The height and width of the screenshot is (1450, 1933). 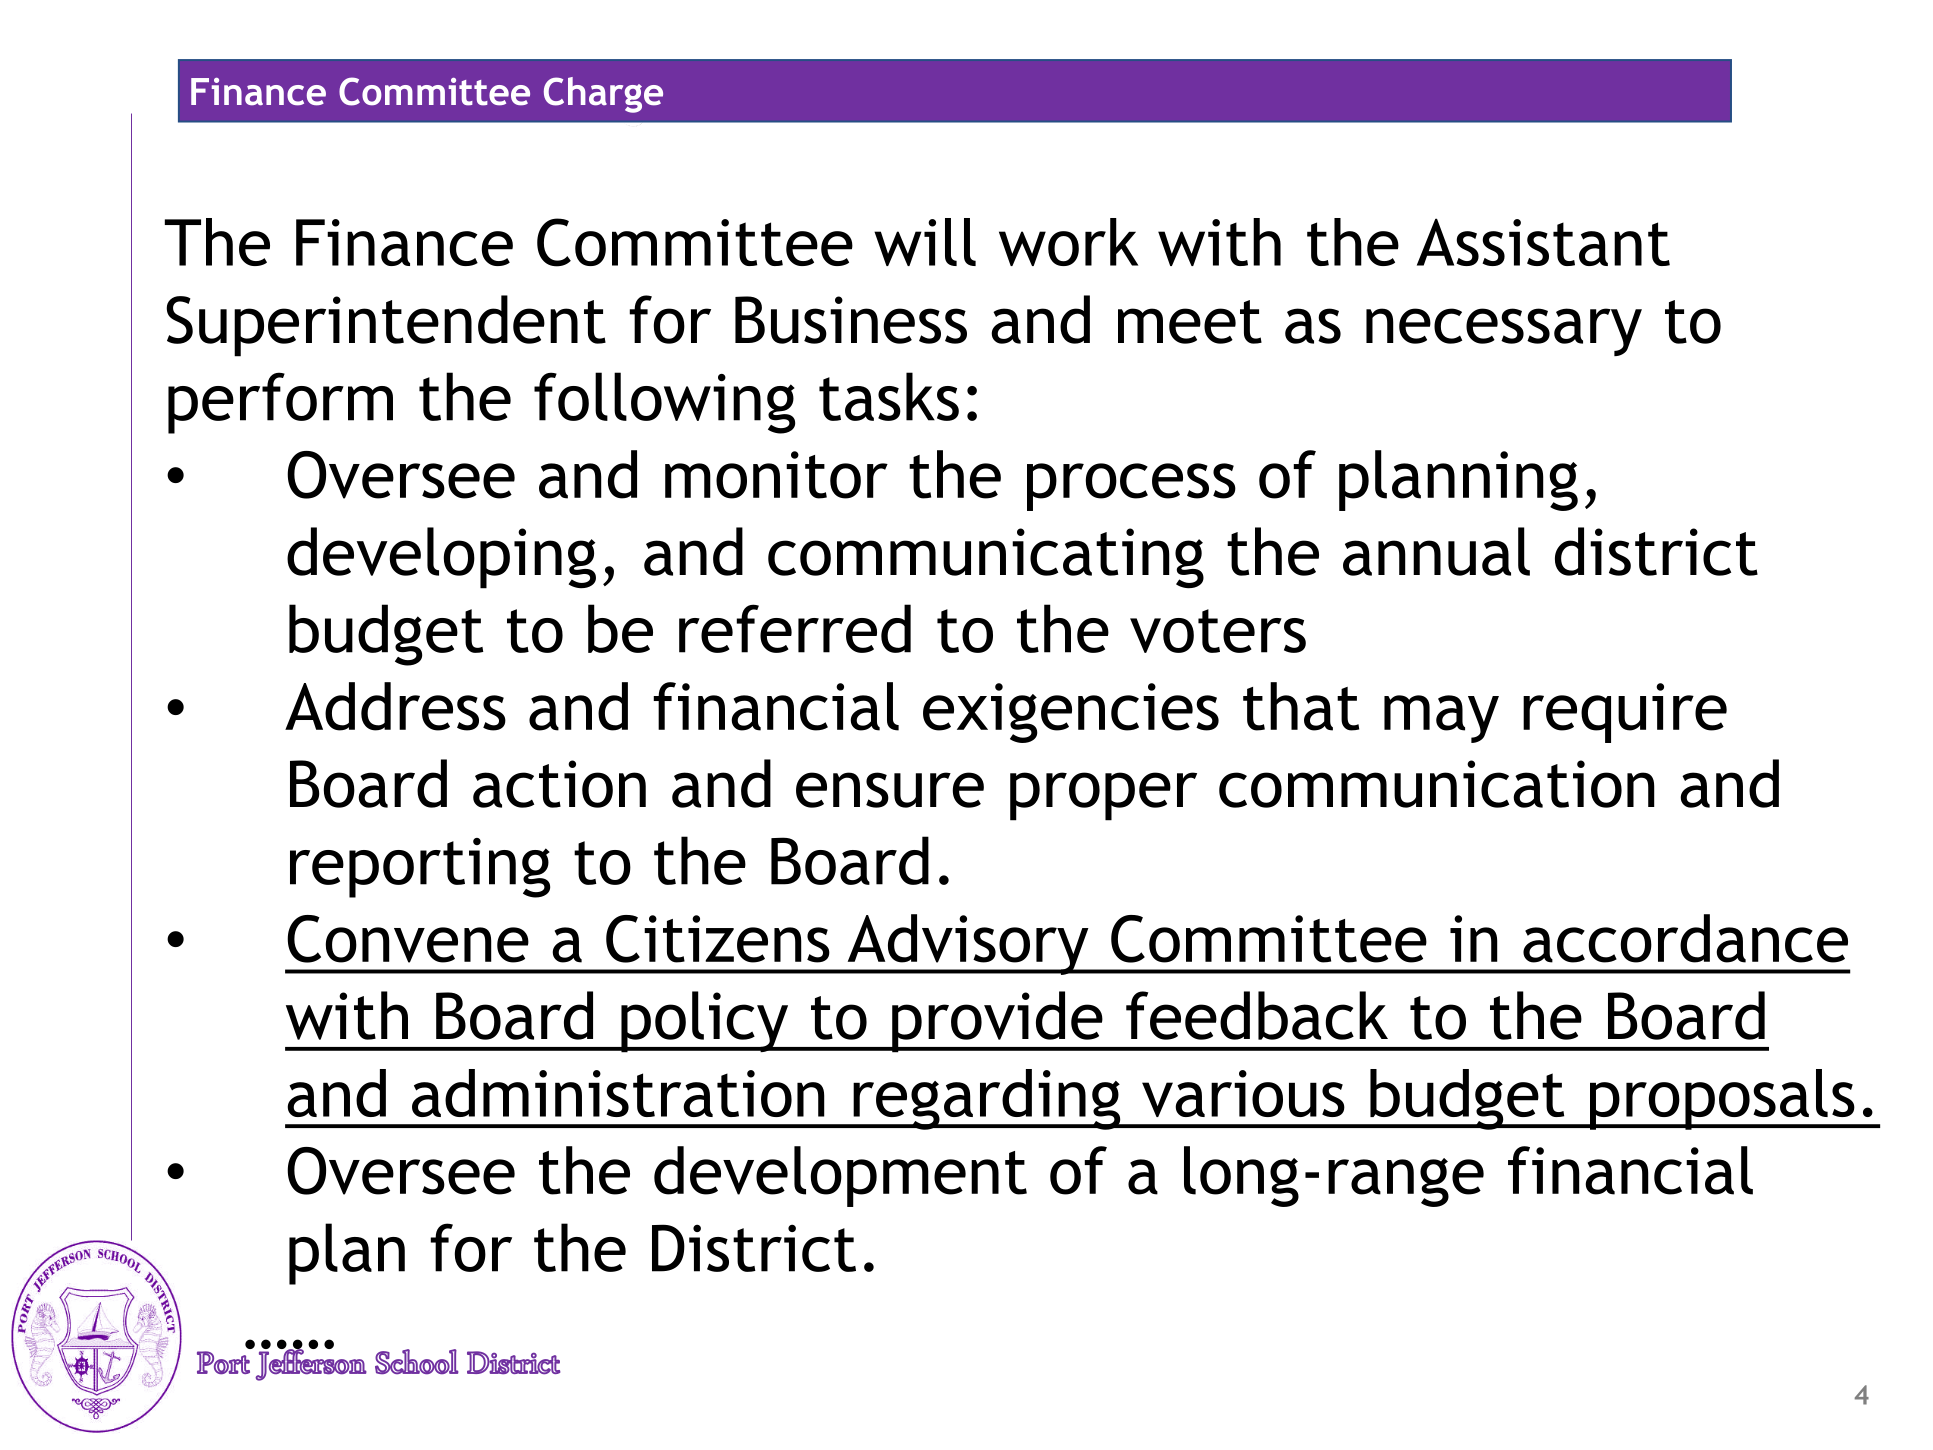 I want to click on work, so click(x=1068, y=242).
